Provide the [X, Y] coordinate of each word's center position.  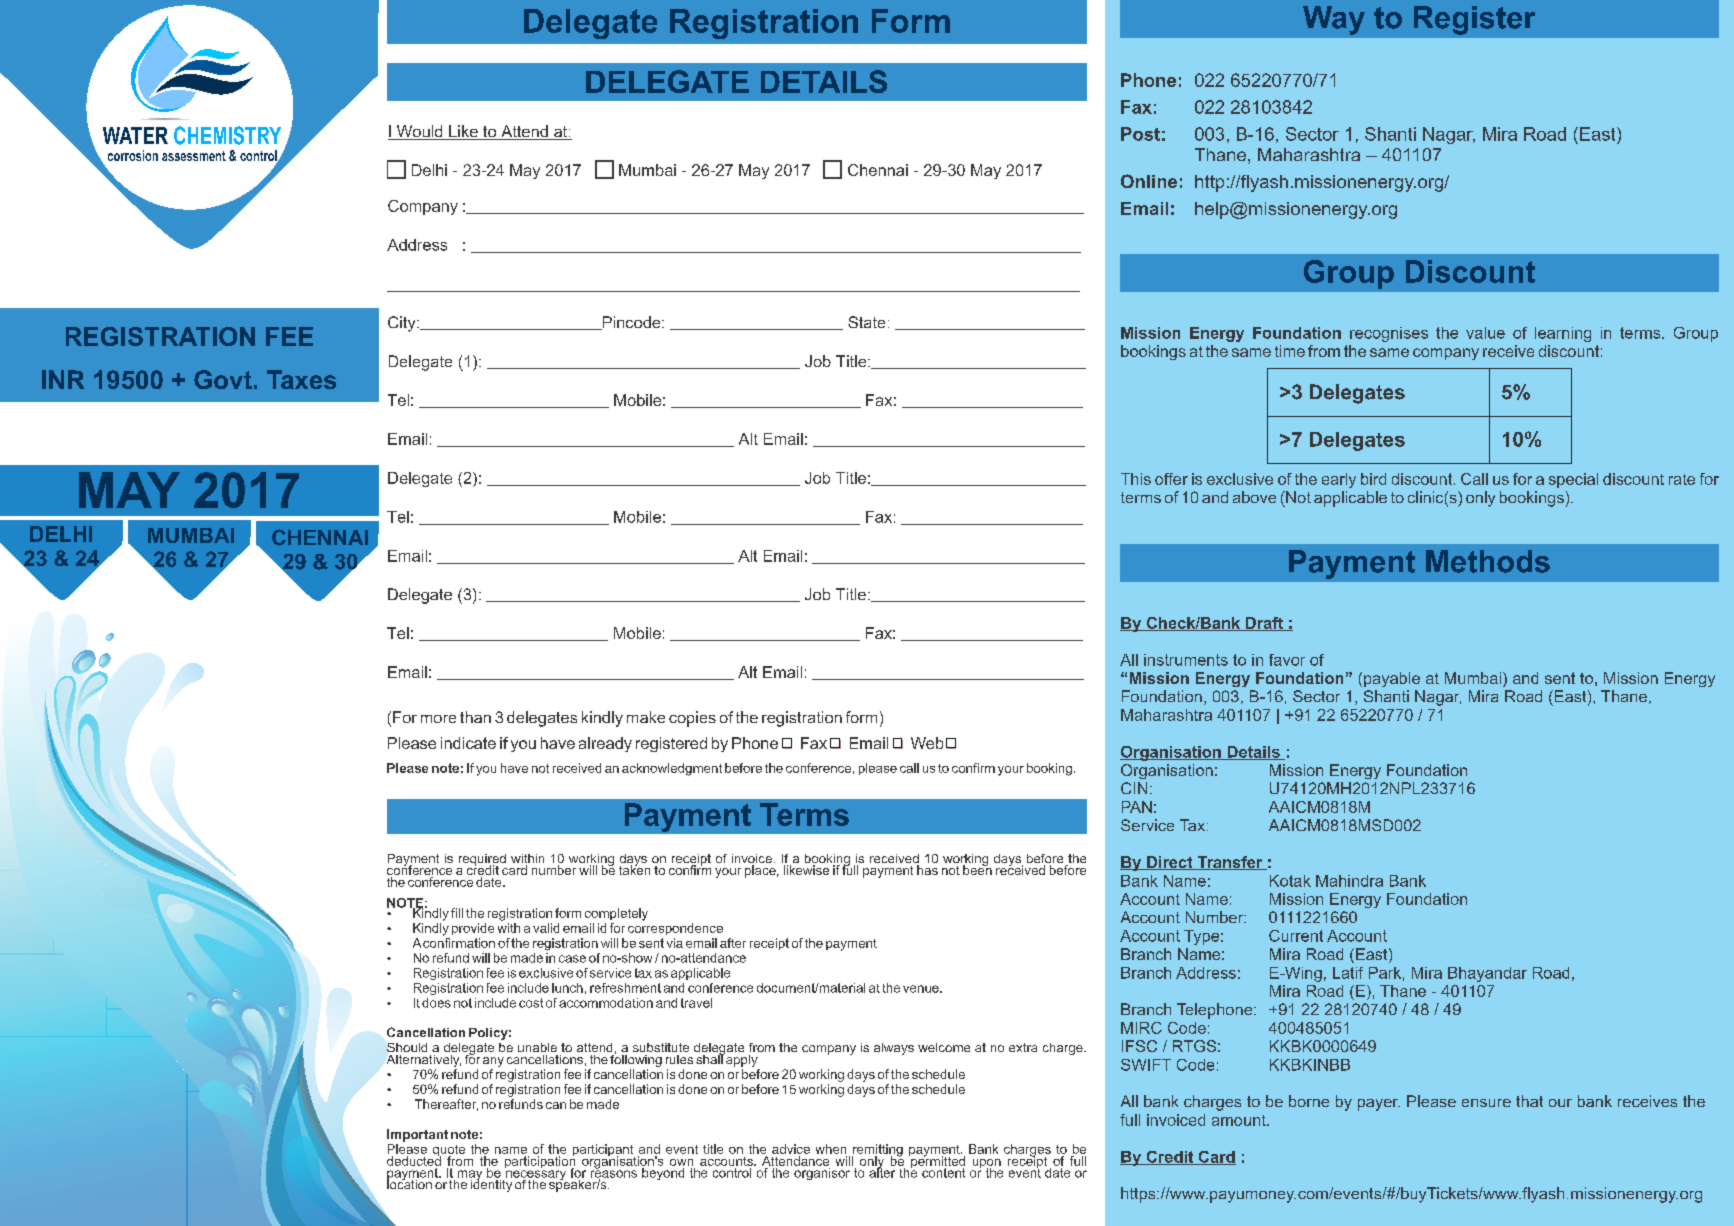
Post [1140, 134]
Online [1149, 181]
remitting [877, 1151]
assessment [194, 156]
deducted [415, 1159]
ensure [1486, 1103]
